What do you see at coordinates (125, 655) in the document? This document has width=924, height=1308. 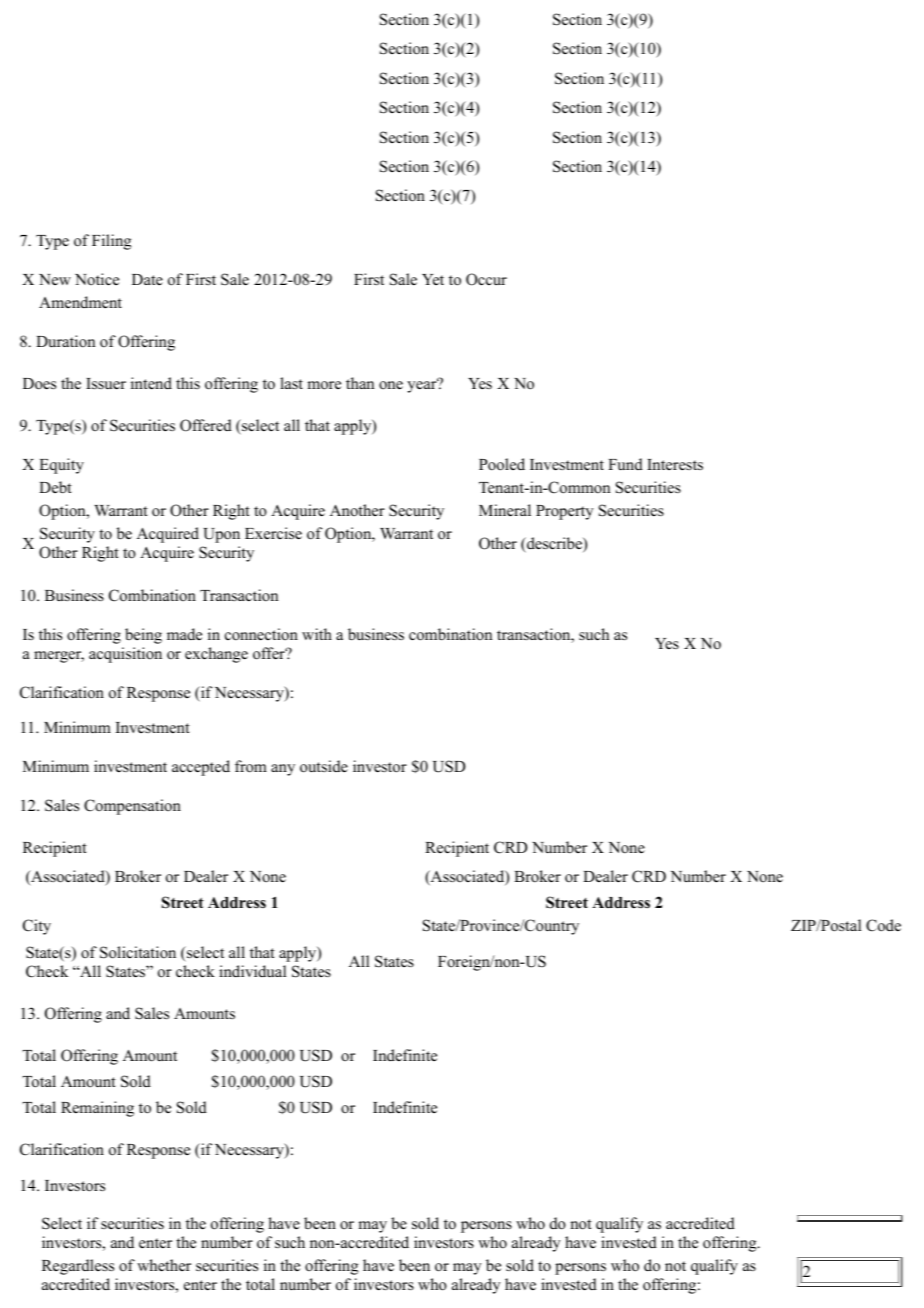 I see `acquisition` at bounding box center [125, 655].
